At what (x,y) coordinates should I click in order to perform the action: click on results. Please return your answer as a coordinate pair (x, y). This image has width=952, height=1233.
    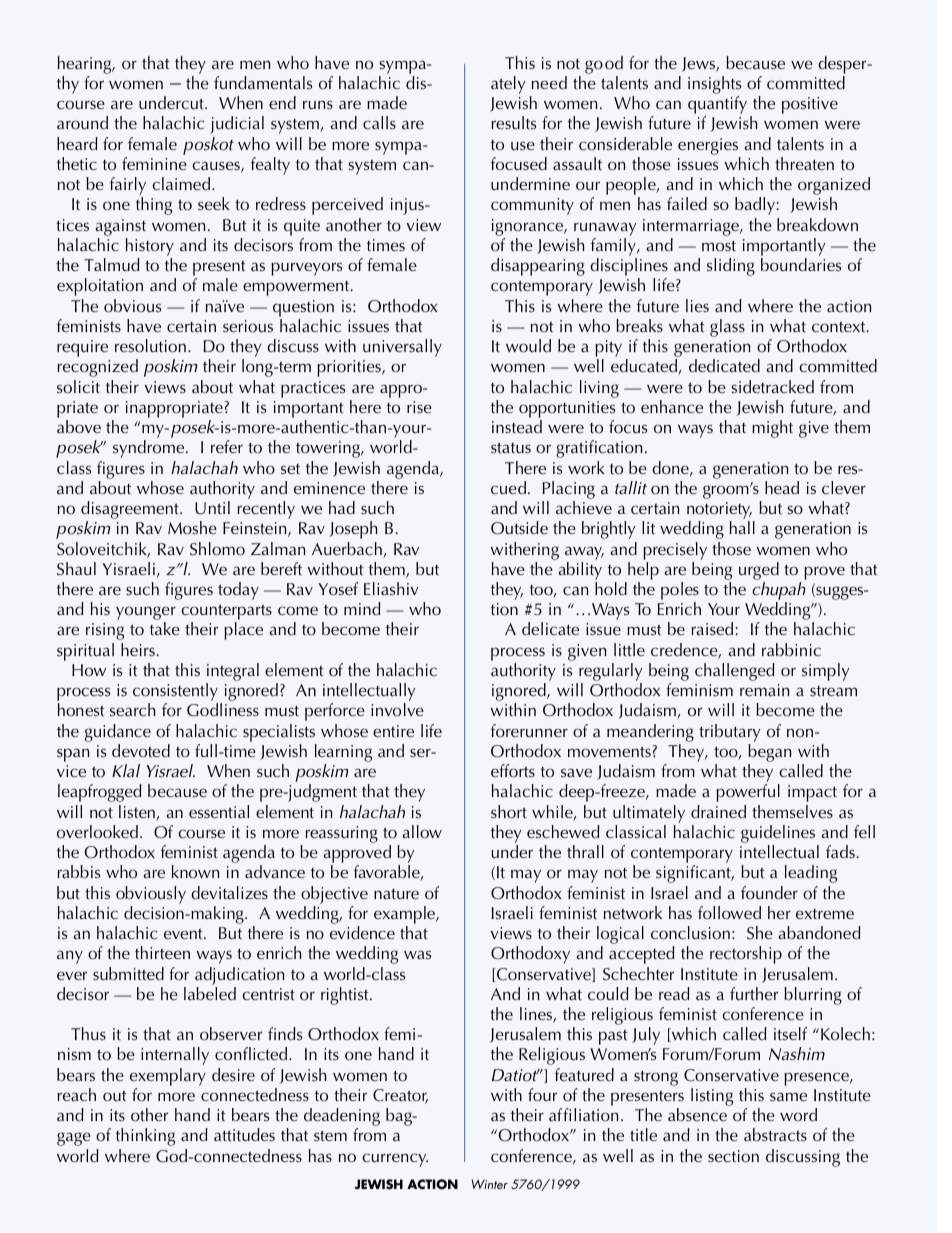
    Looking at the image, I should click on (514, 123).
